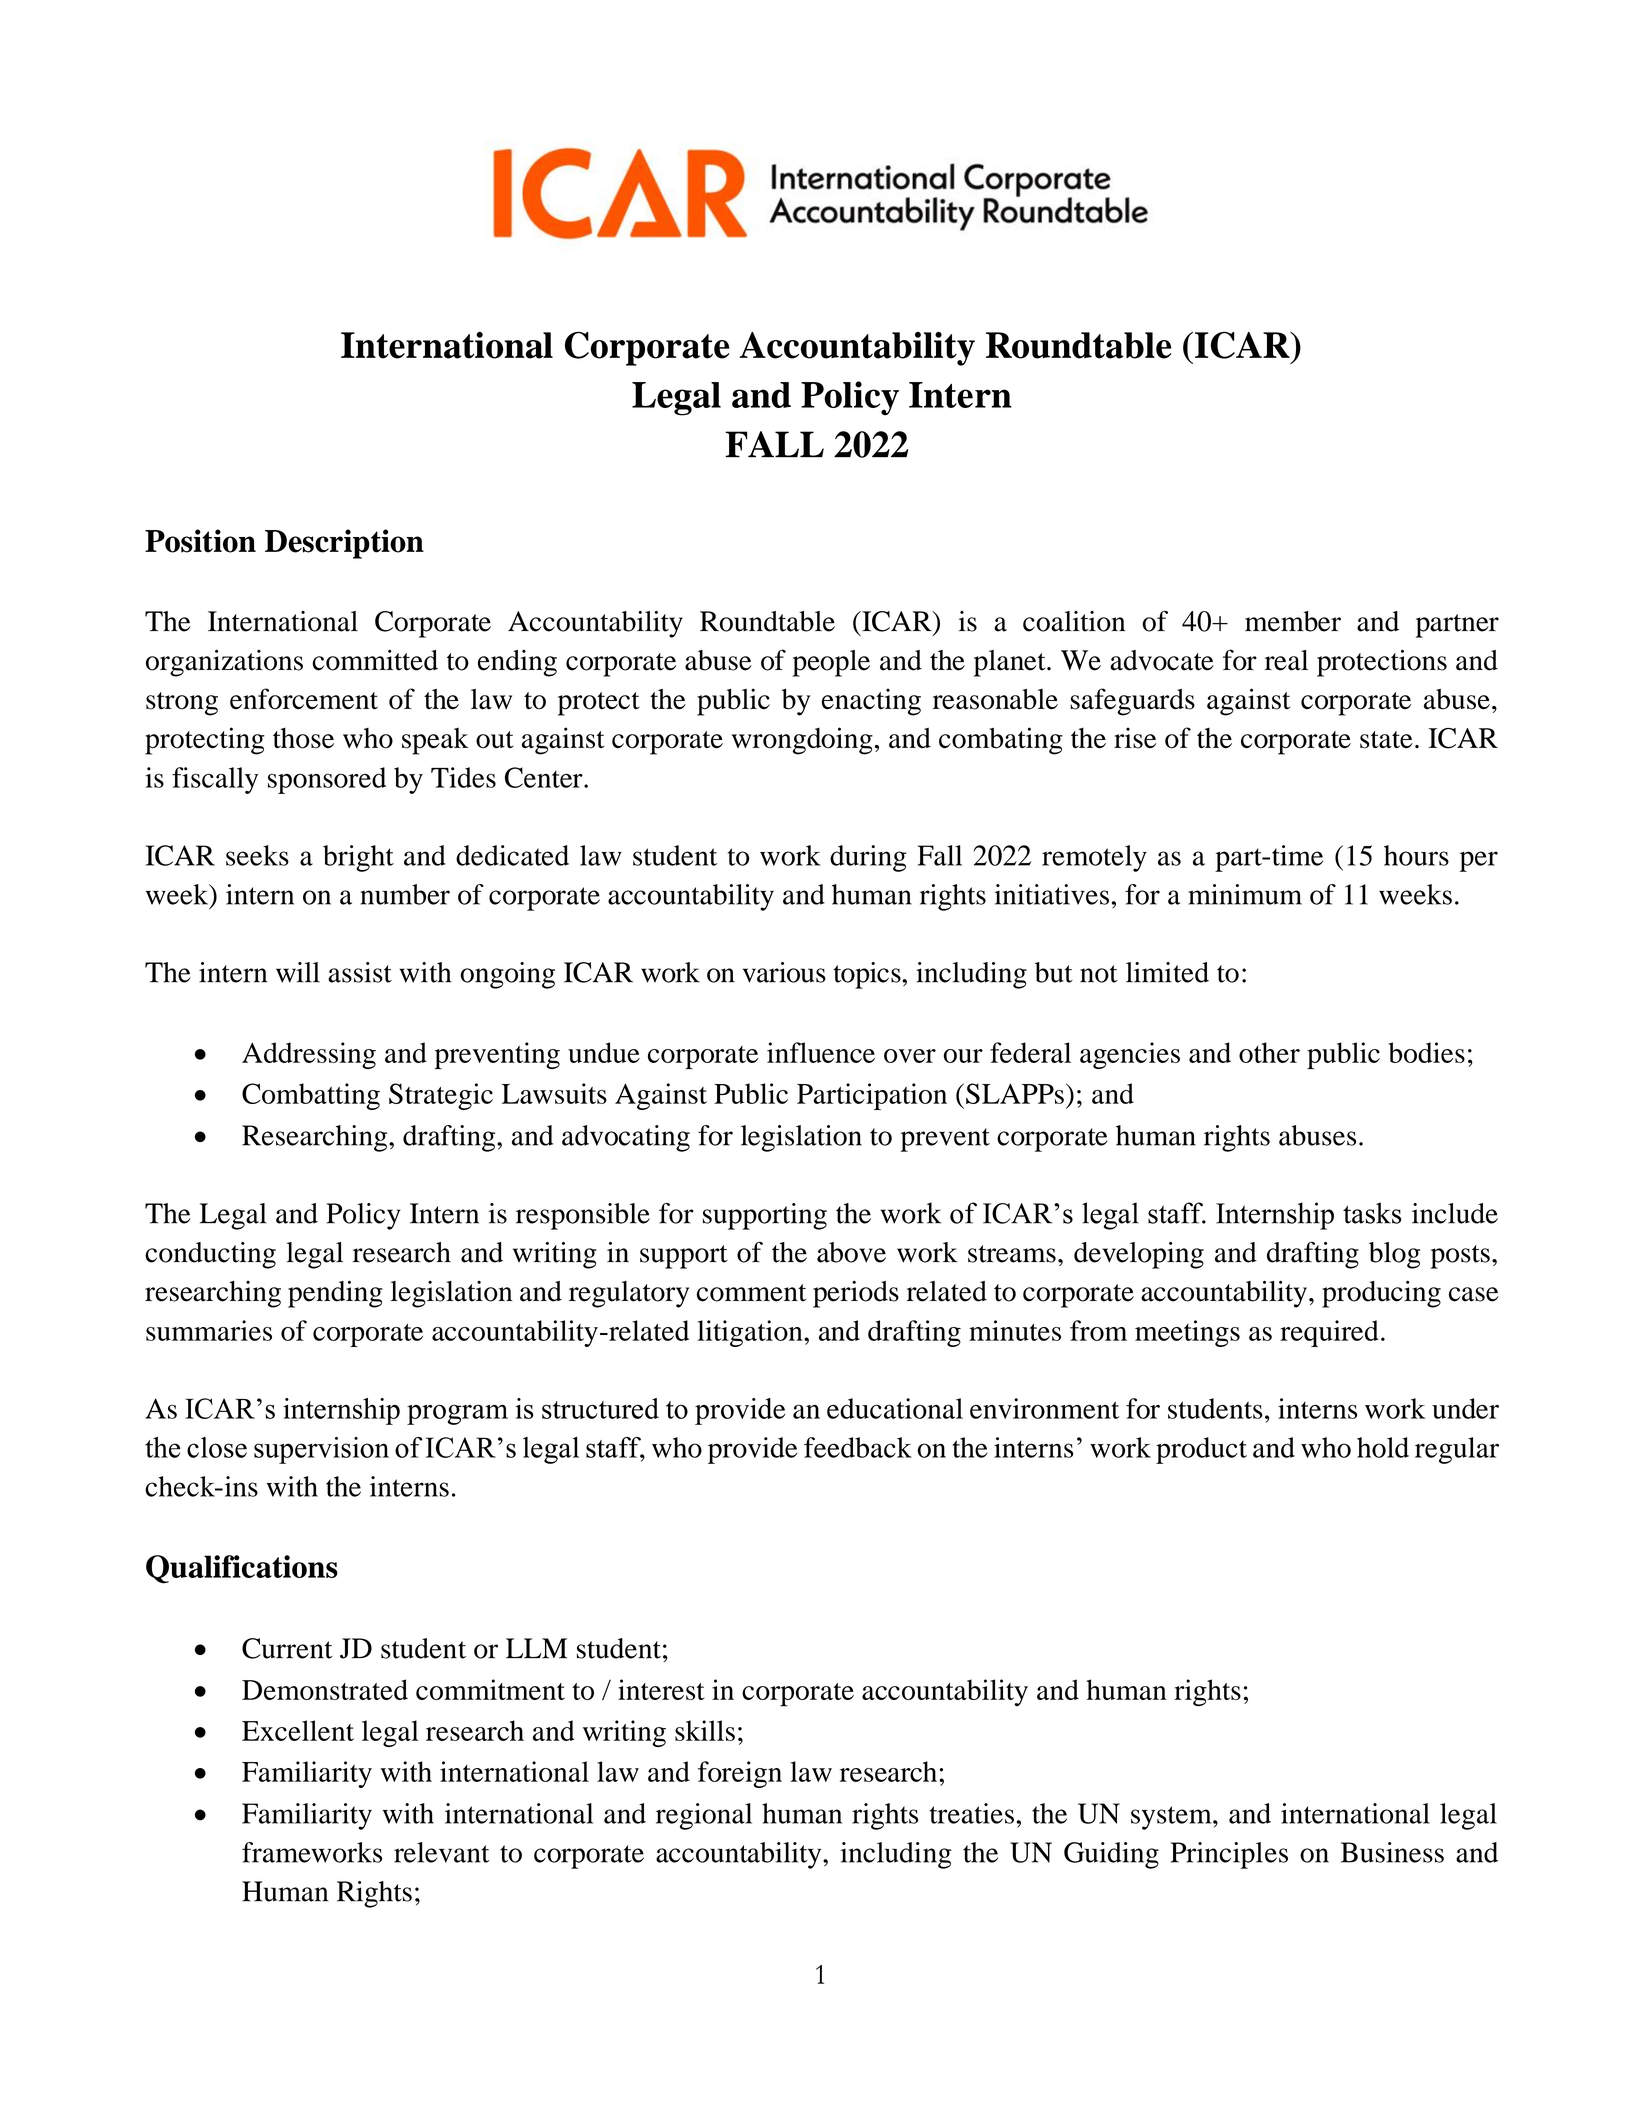 The image size is (1643, 2126). Describe the element at coordinates (740, 1774) in the page. I see `foreign` at that location.
